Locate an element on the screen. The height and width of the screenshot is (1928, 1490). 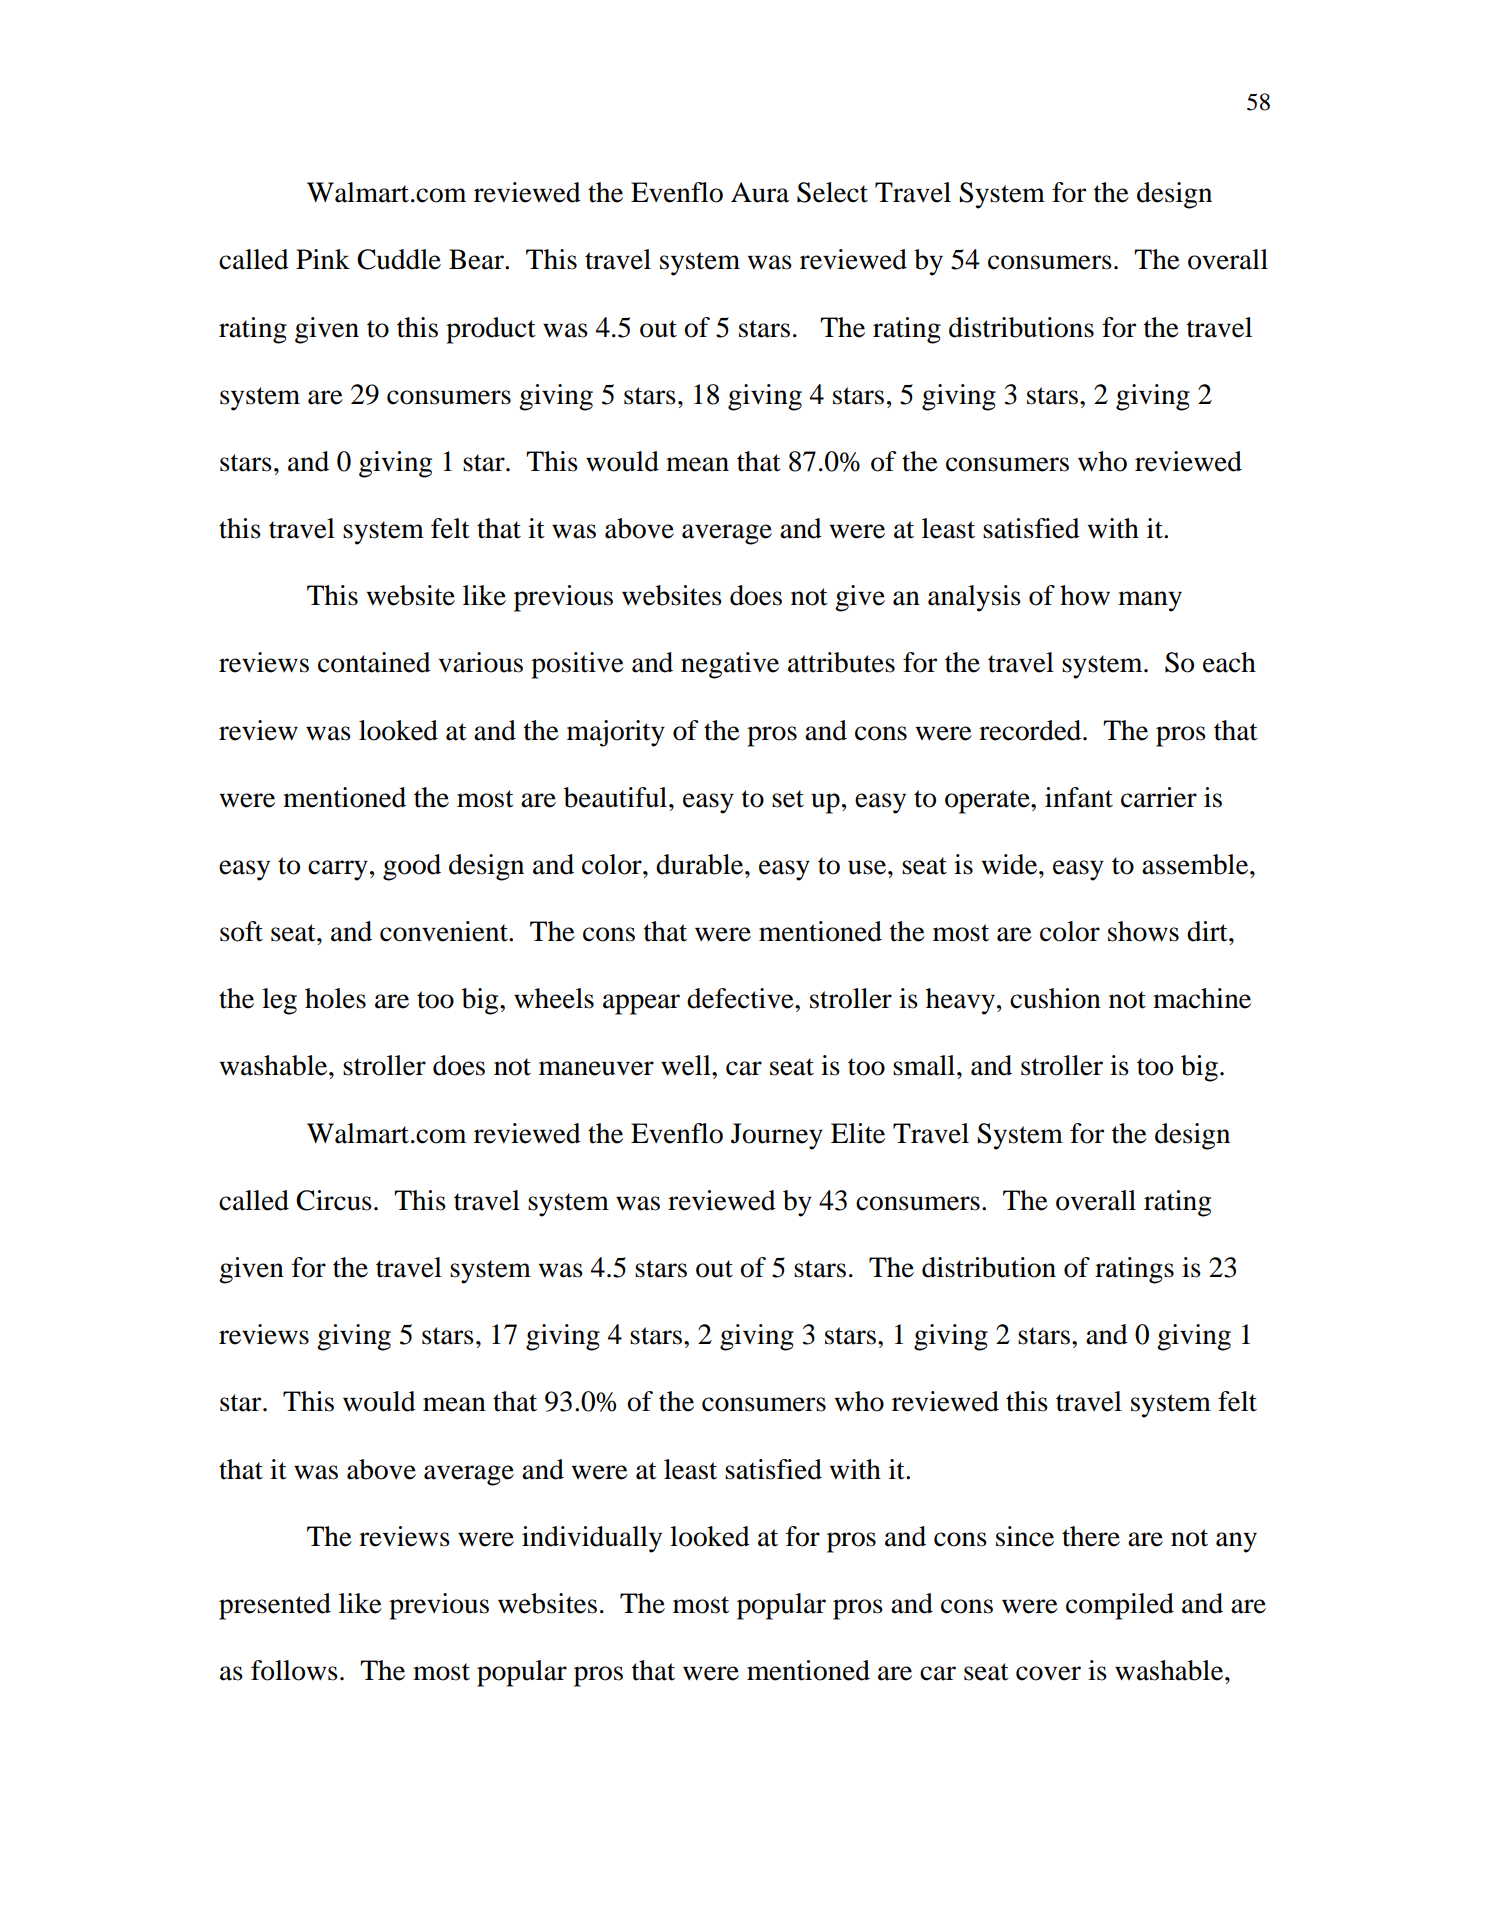
convenient is located at coordinates (445, 931).
